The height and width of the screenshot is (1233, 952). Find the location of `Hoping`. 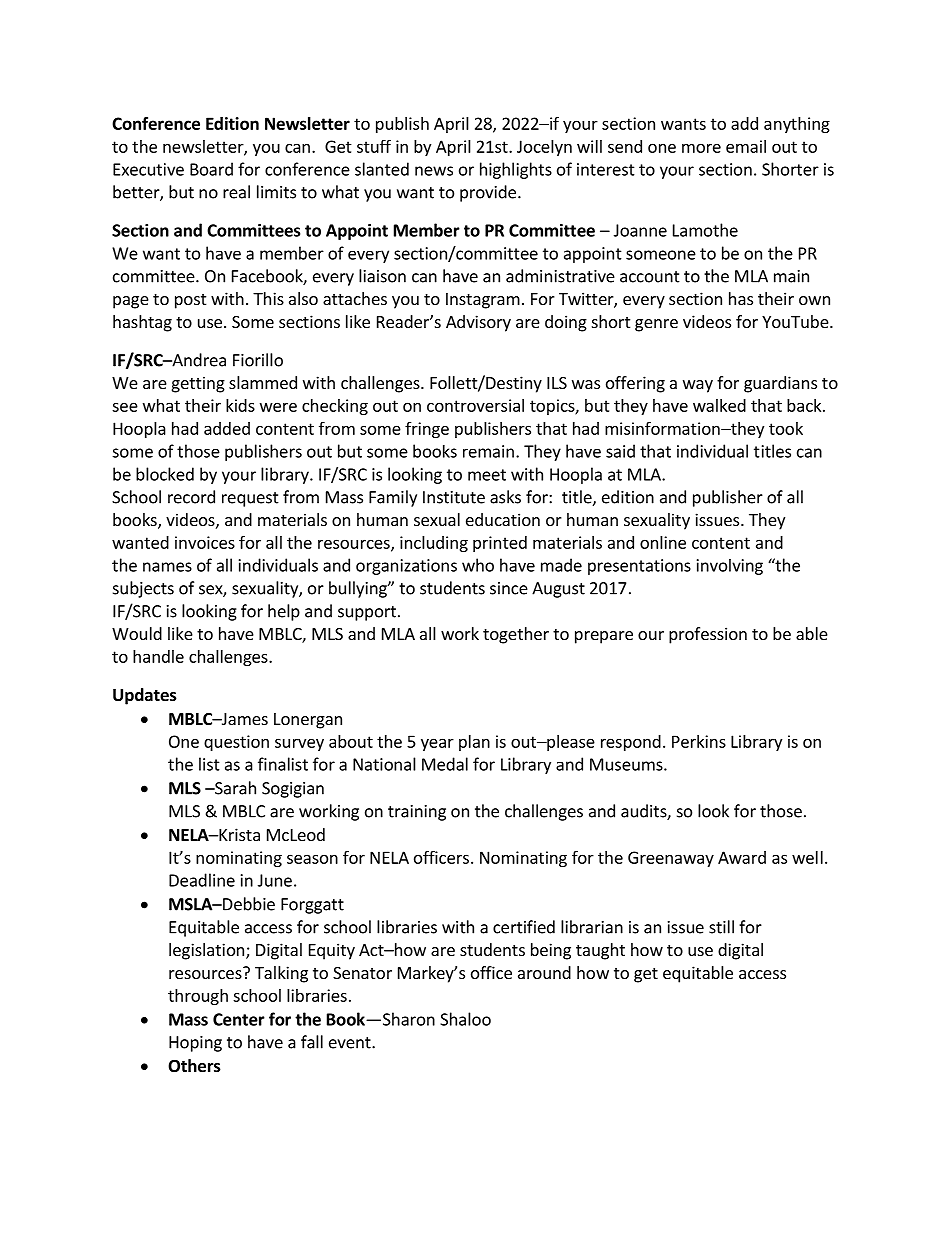

Hoping is located at coordinates (195, 1044).
